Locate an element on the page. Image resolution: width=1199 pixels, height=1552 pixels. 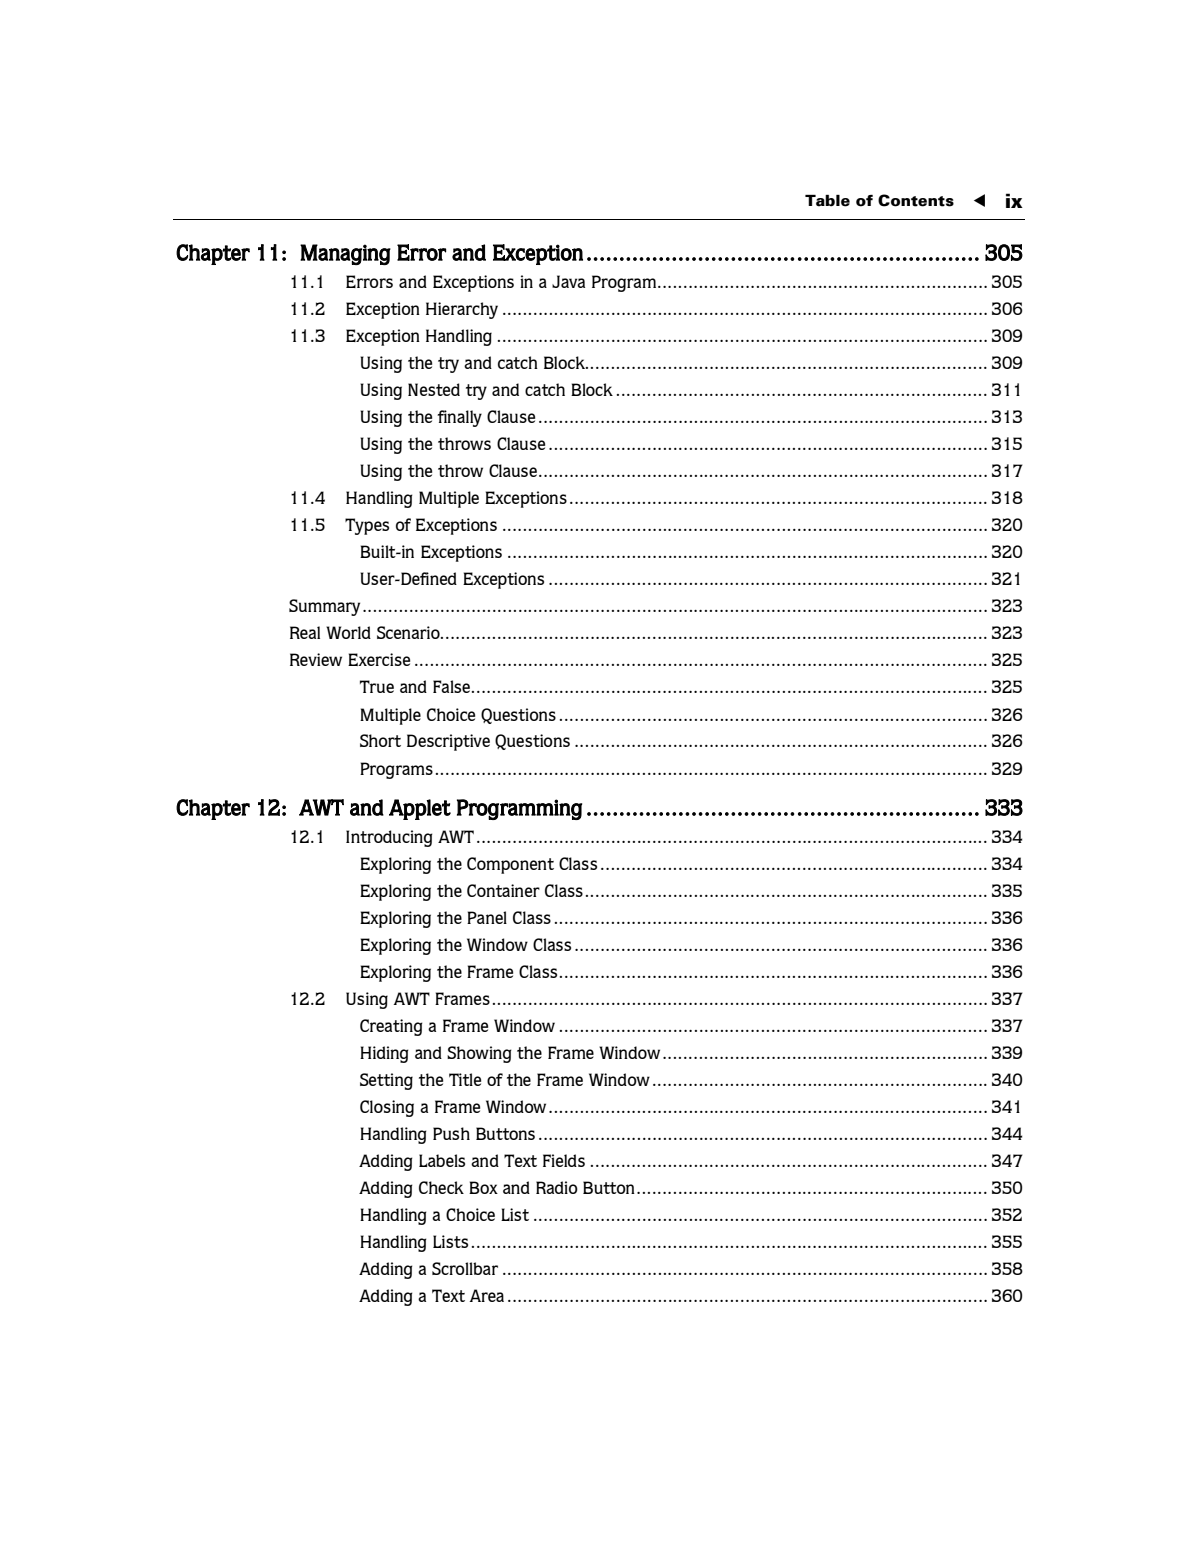
Area is located at coordinates (487, 1295).
